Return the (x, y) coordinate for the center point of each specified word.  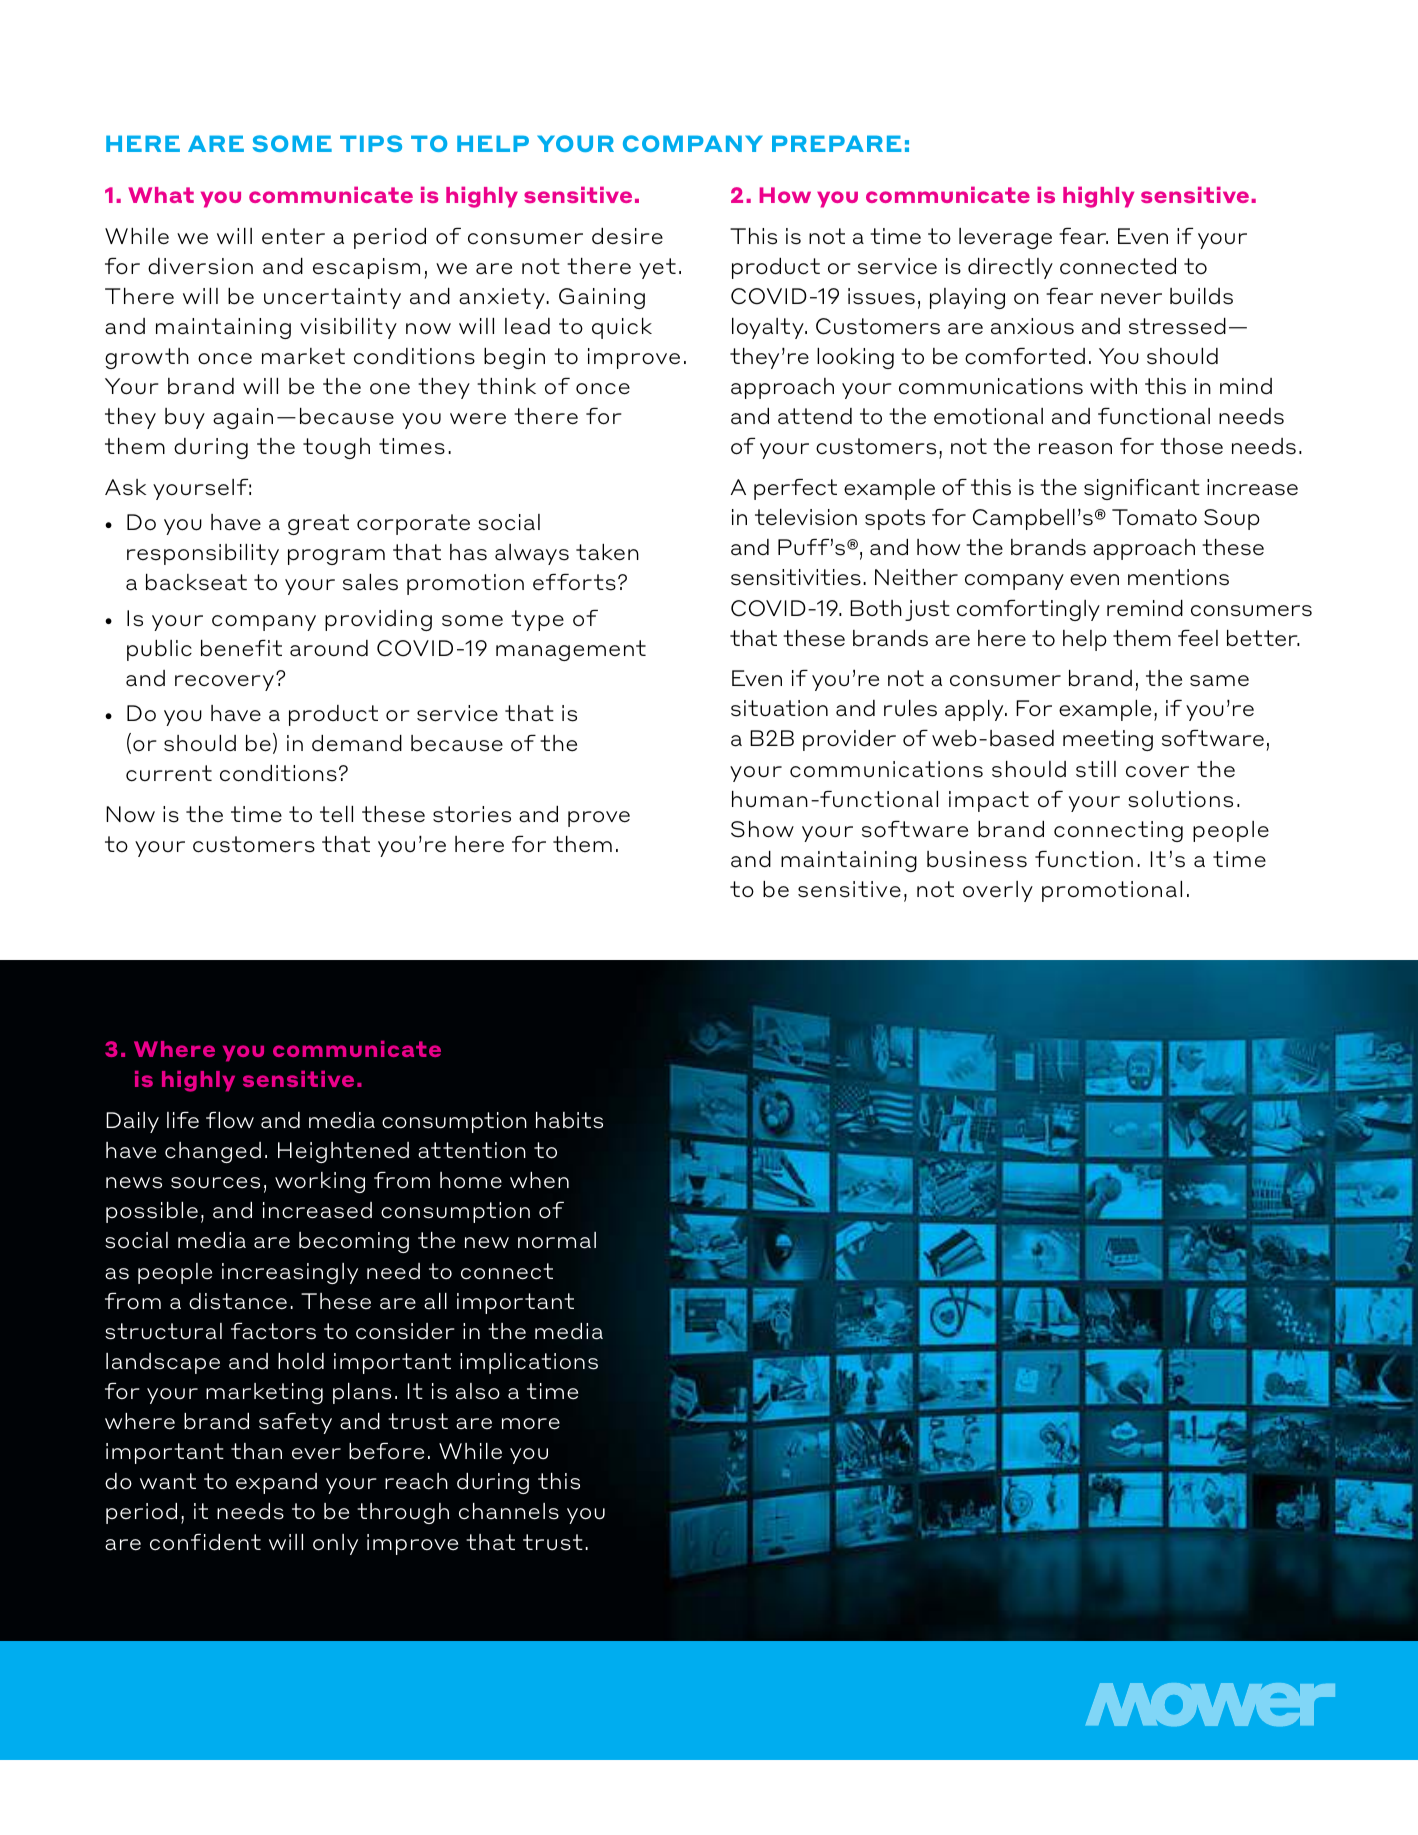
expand (276, 1483)
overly (998, 891)
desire (627, 236)
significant (1142, 489)
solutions (1180, 799)
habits (569, 1120)
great (318, 524)
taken (607, 552)
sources (215, 1183)
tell (336, 814)
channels (509, 1511)
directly (1010, 268)
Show (762, 829)
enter (293, 236)
